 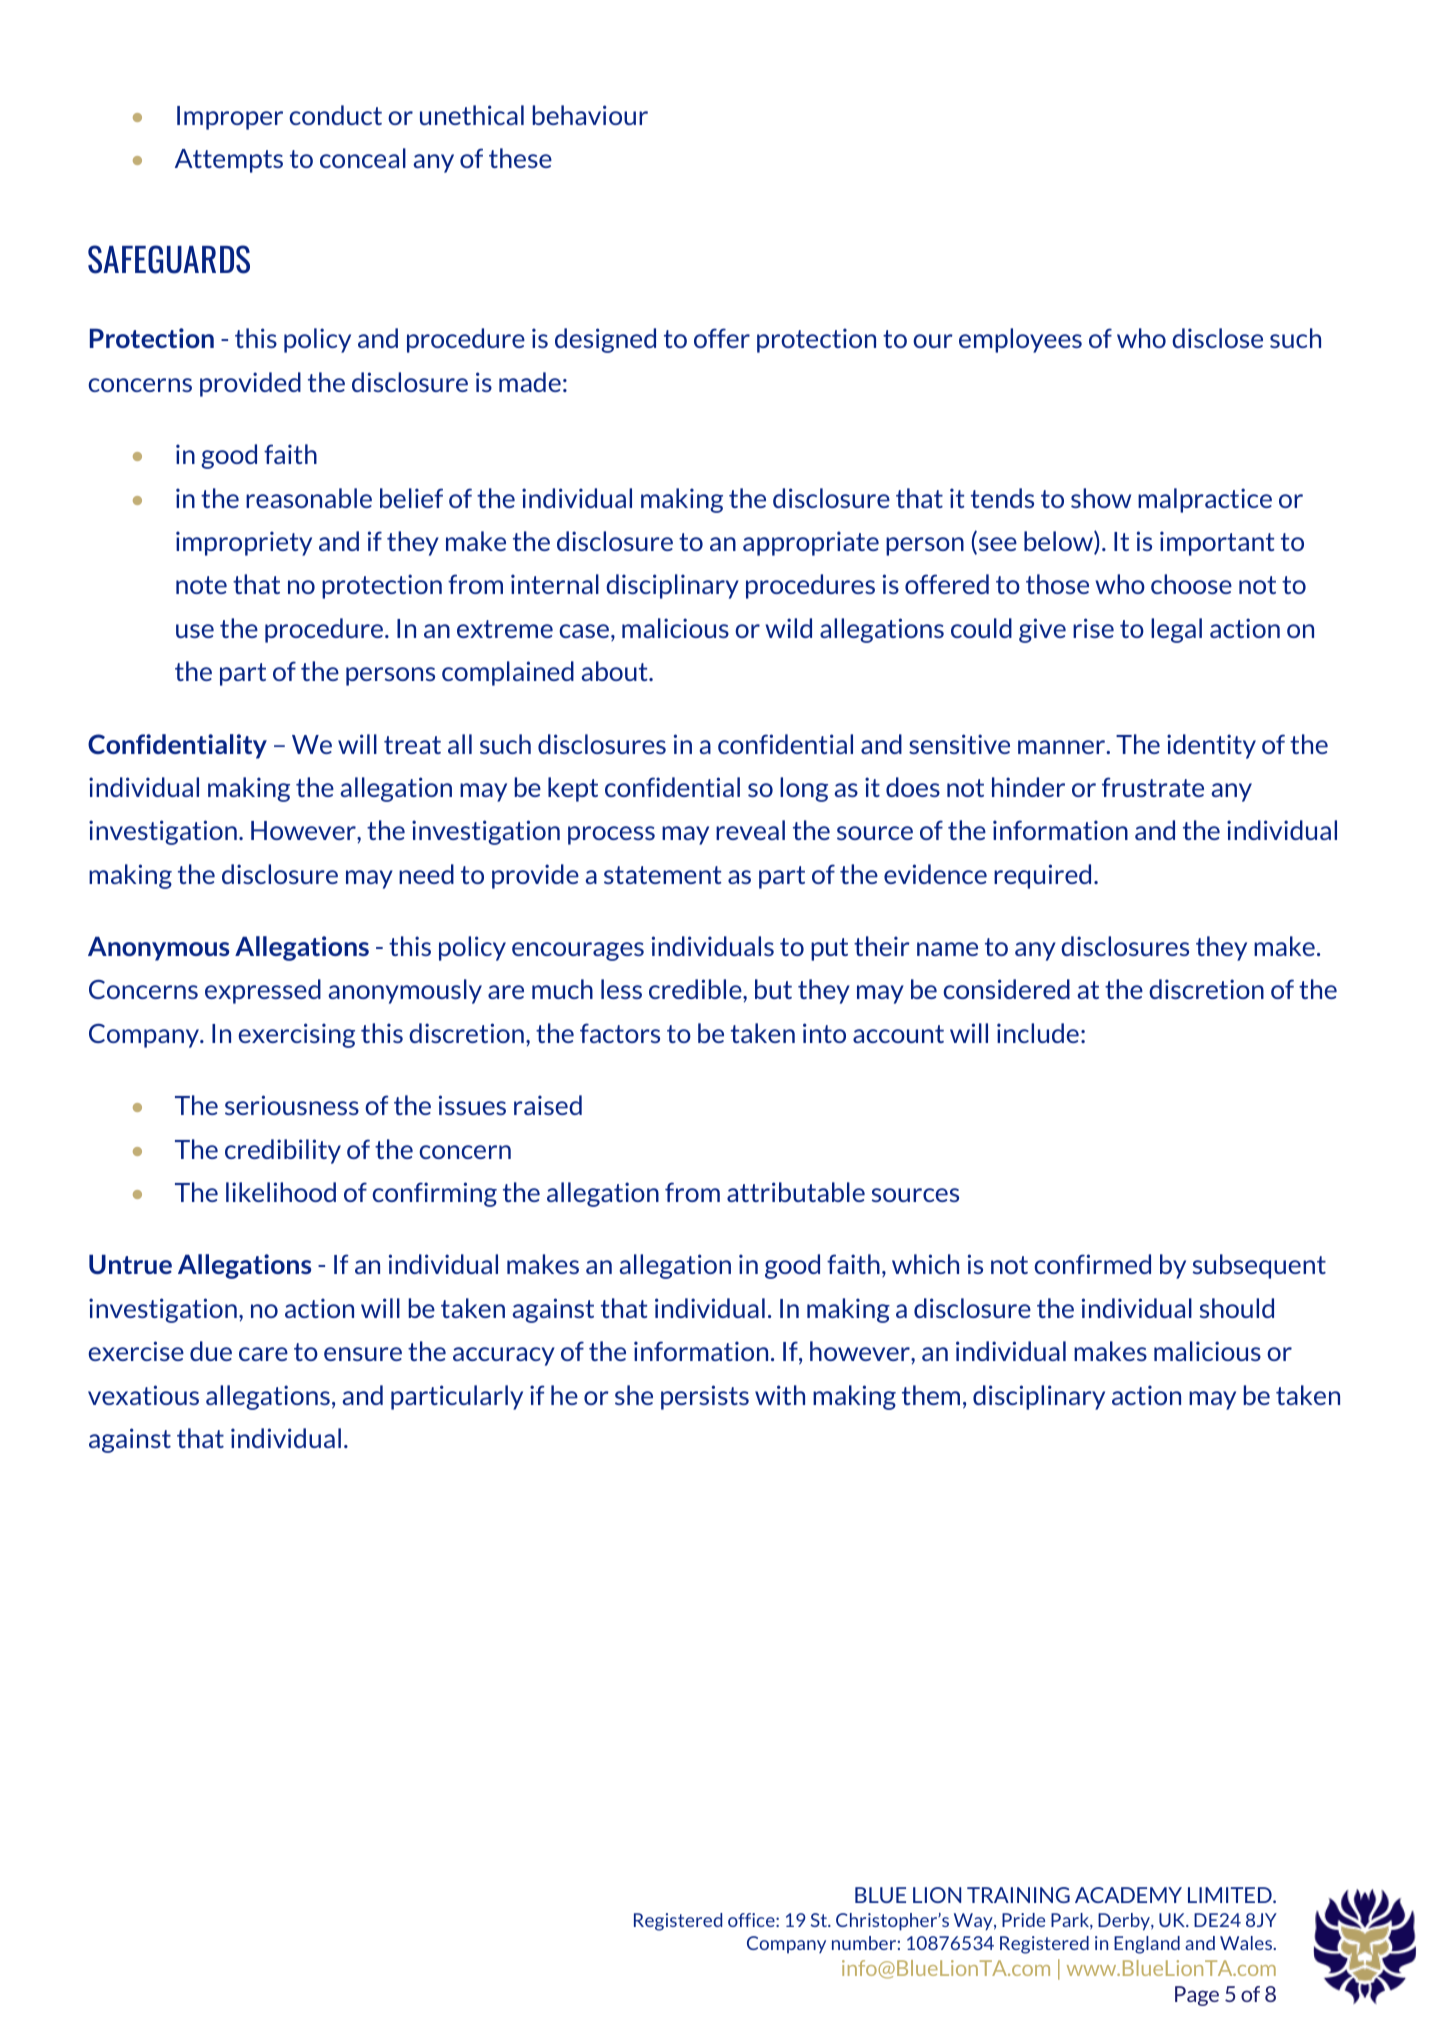 I want to click on impropriety, so click(x=244, y=543).
